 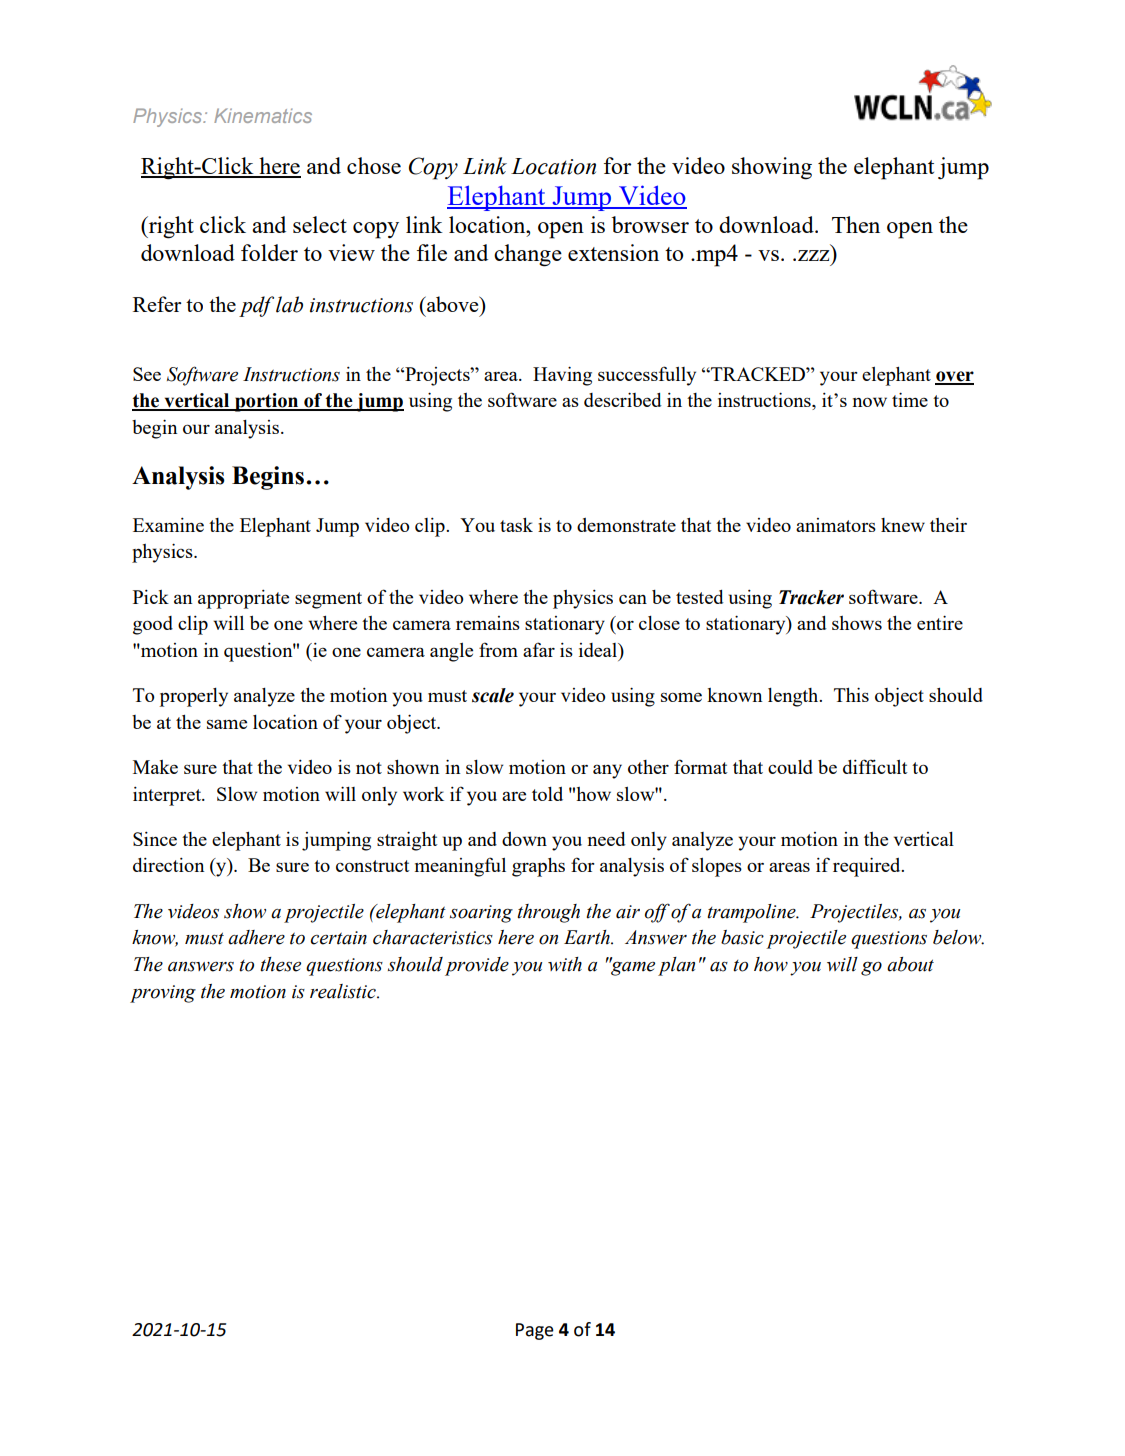 I want to click on Kinematics, so click(x=263, y=115).
